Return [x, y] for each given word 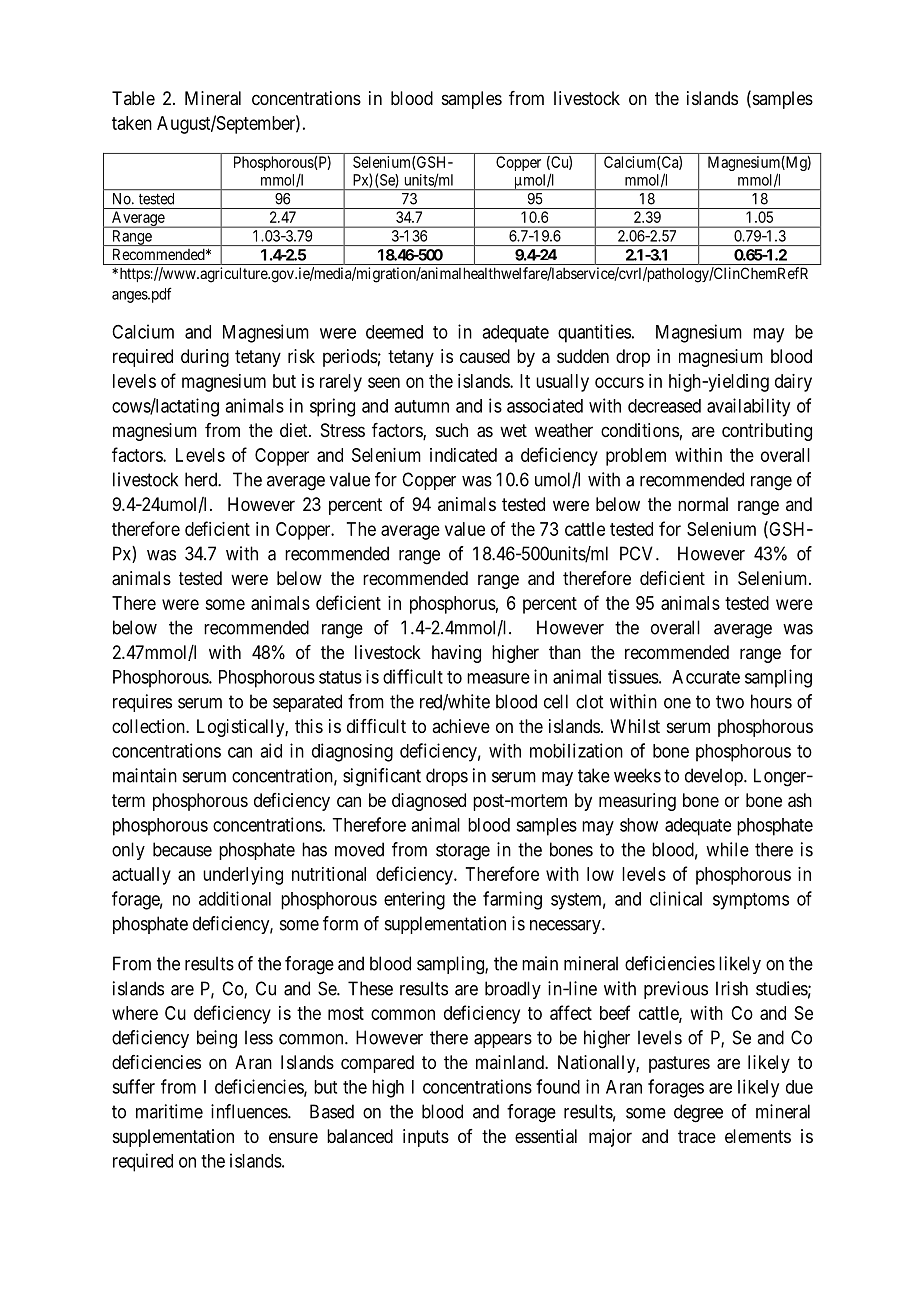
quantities [594, 333]
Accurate [706, 677]
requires [142, 703]
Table [133, 98]
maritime [169, 1111]
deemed [394, 332]
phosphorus [453, 605]
